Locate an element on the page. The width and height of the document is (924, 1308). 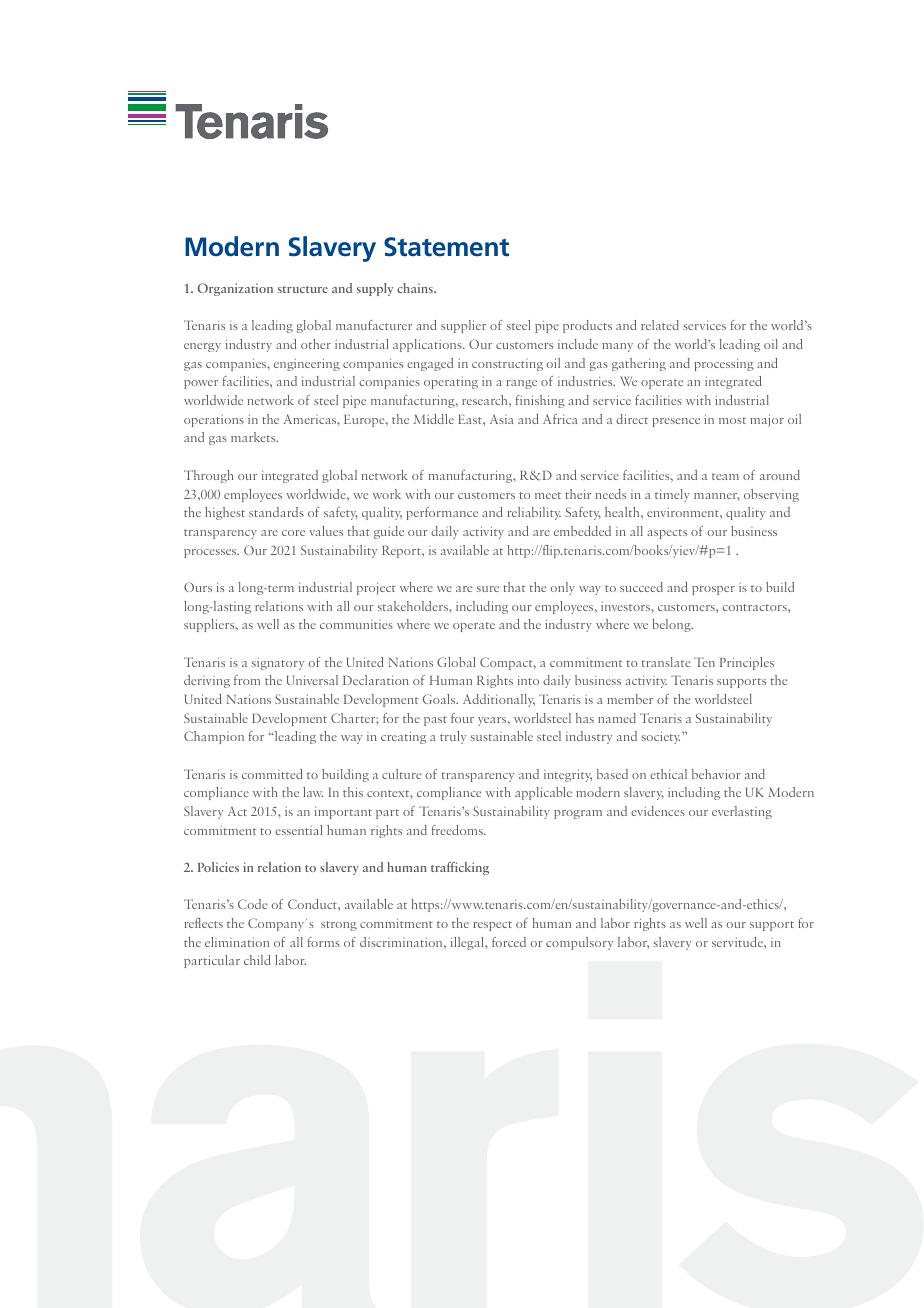
Organization is located at coordinates (235, 289).
